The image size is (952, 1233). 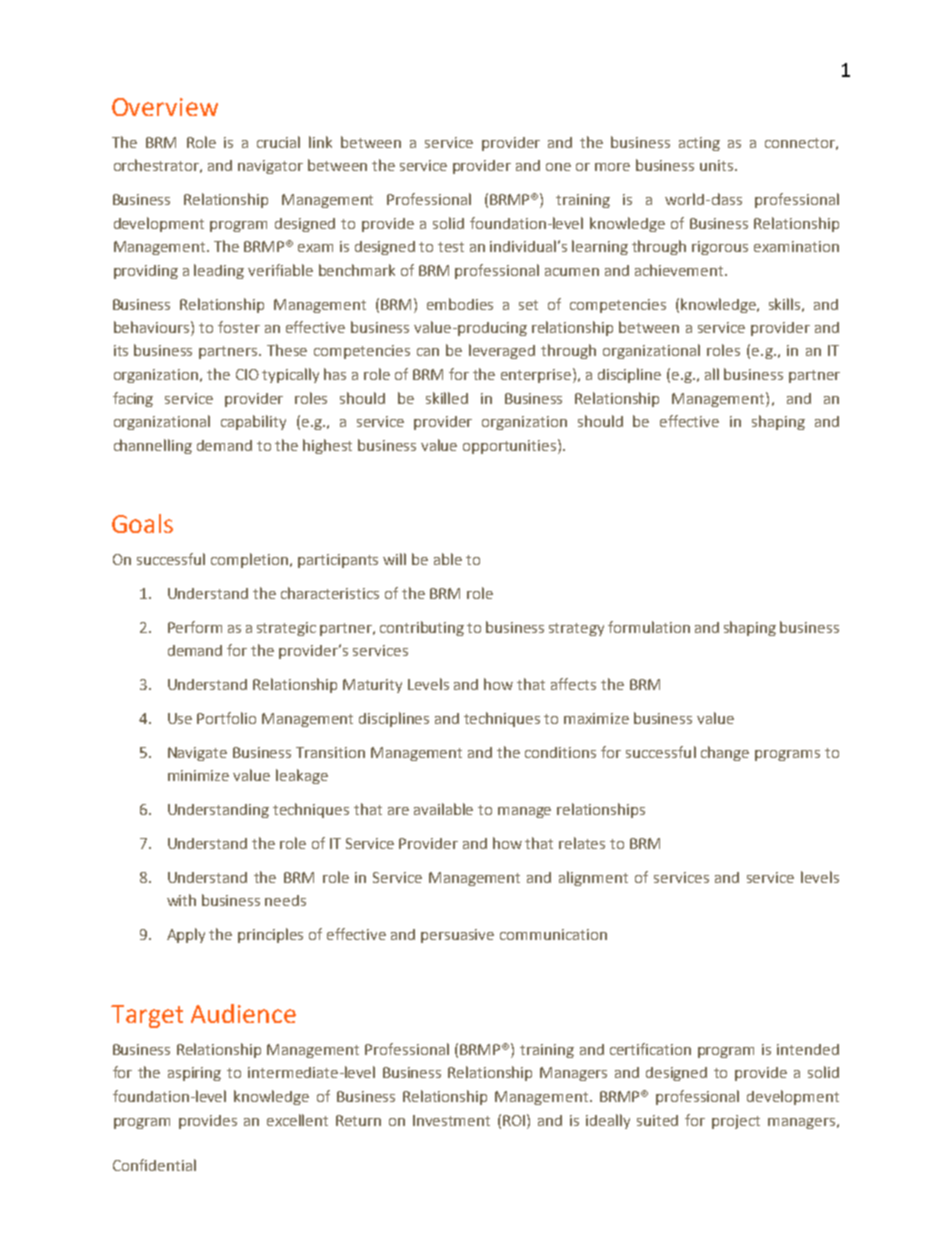 What do you see at coordinates (558, 167) in the page?
I see `one` at bounding box center [558, 167].
